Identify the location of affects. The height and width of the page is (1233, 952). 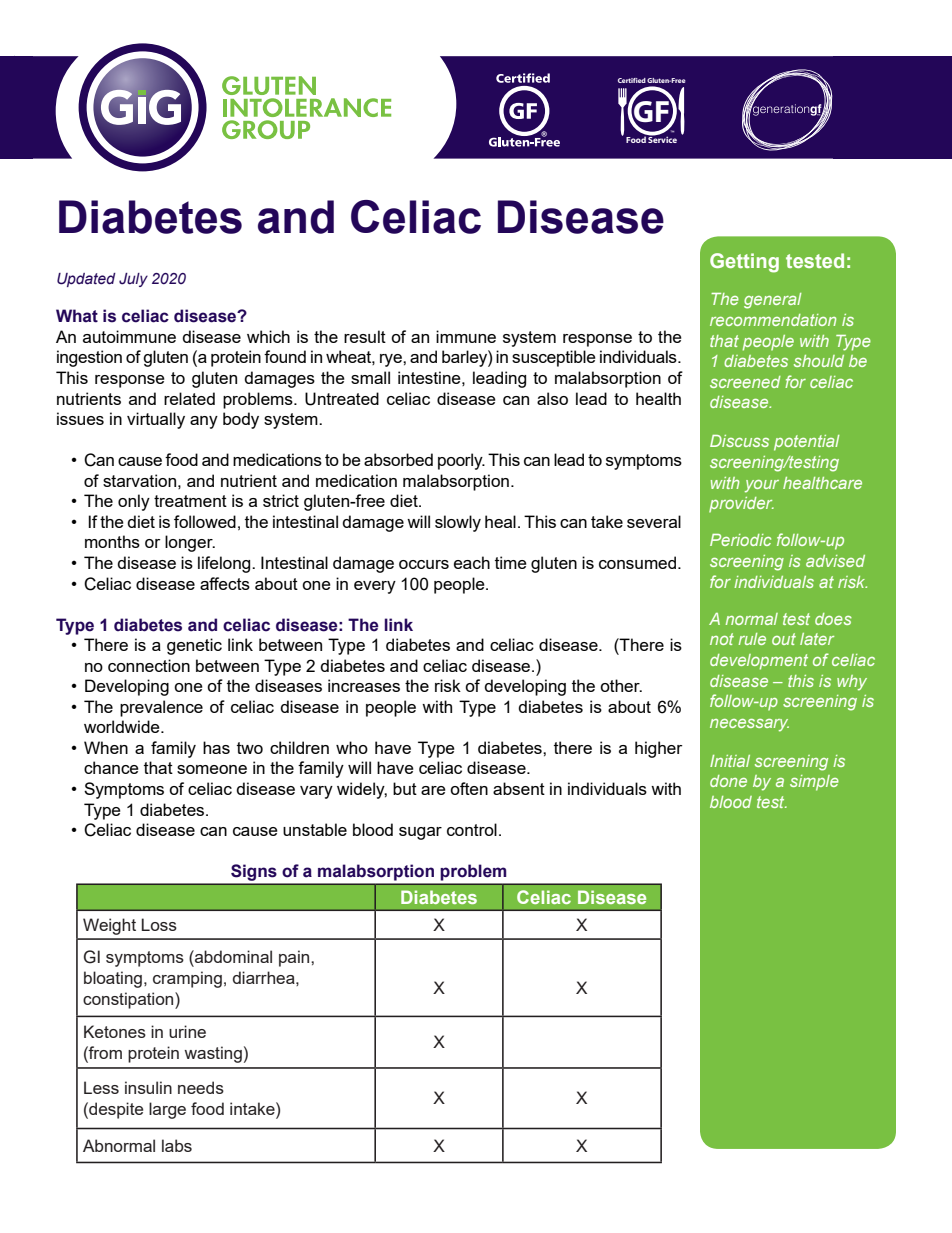
(225, 583).
